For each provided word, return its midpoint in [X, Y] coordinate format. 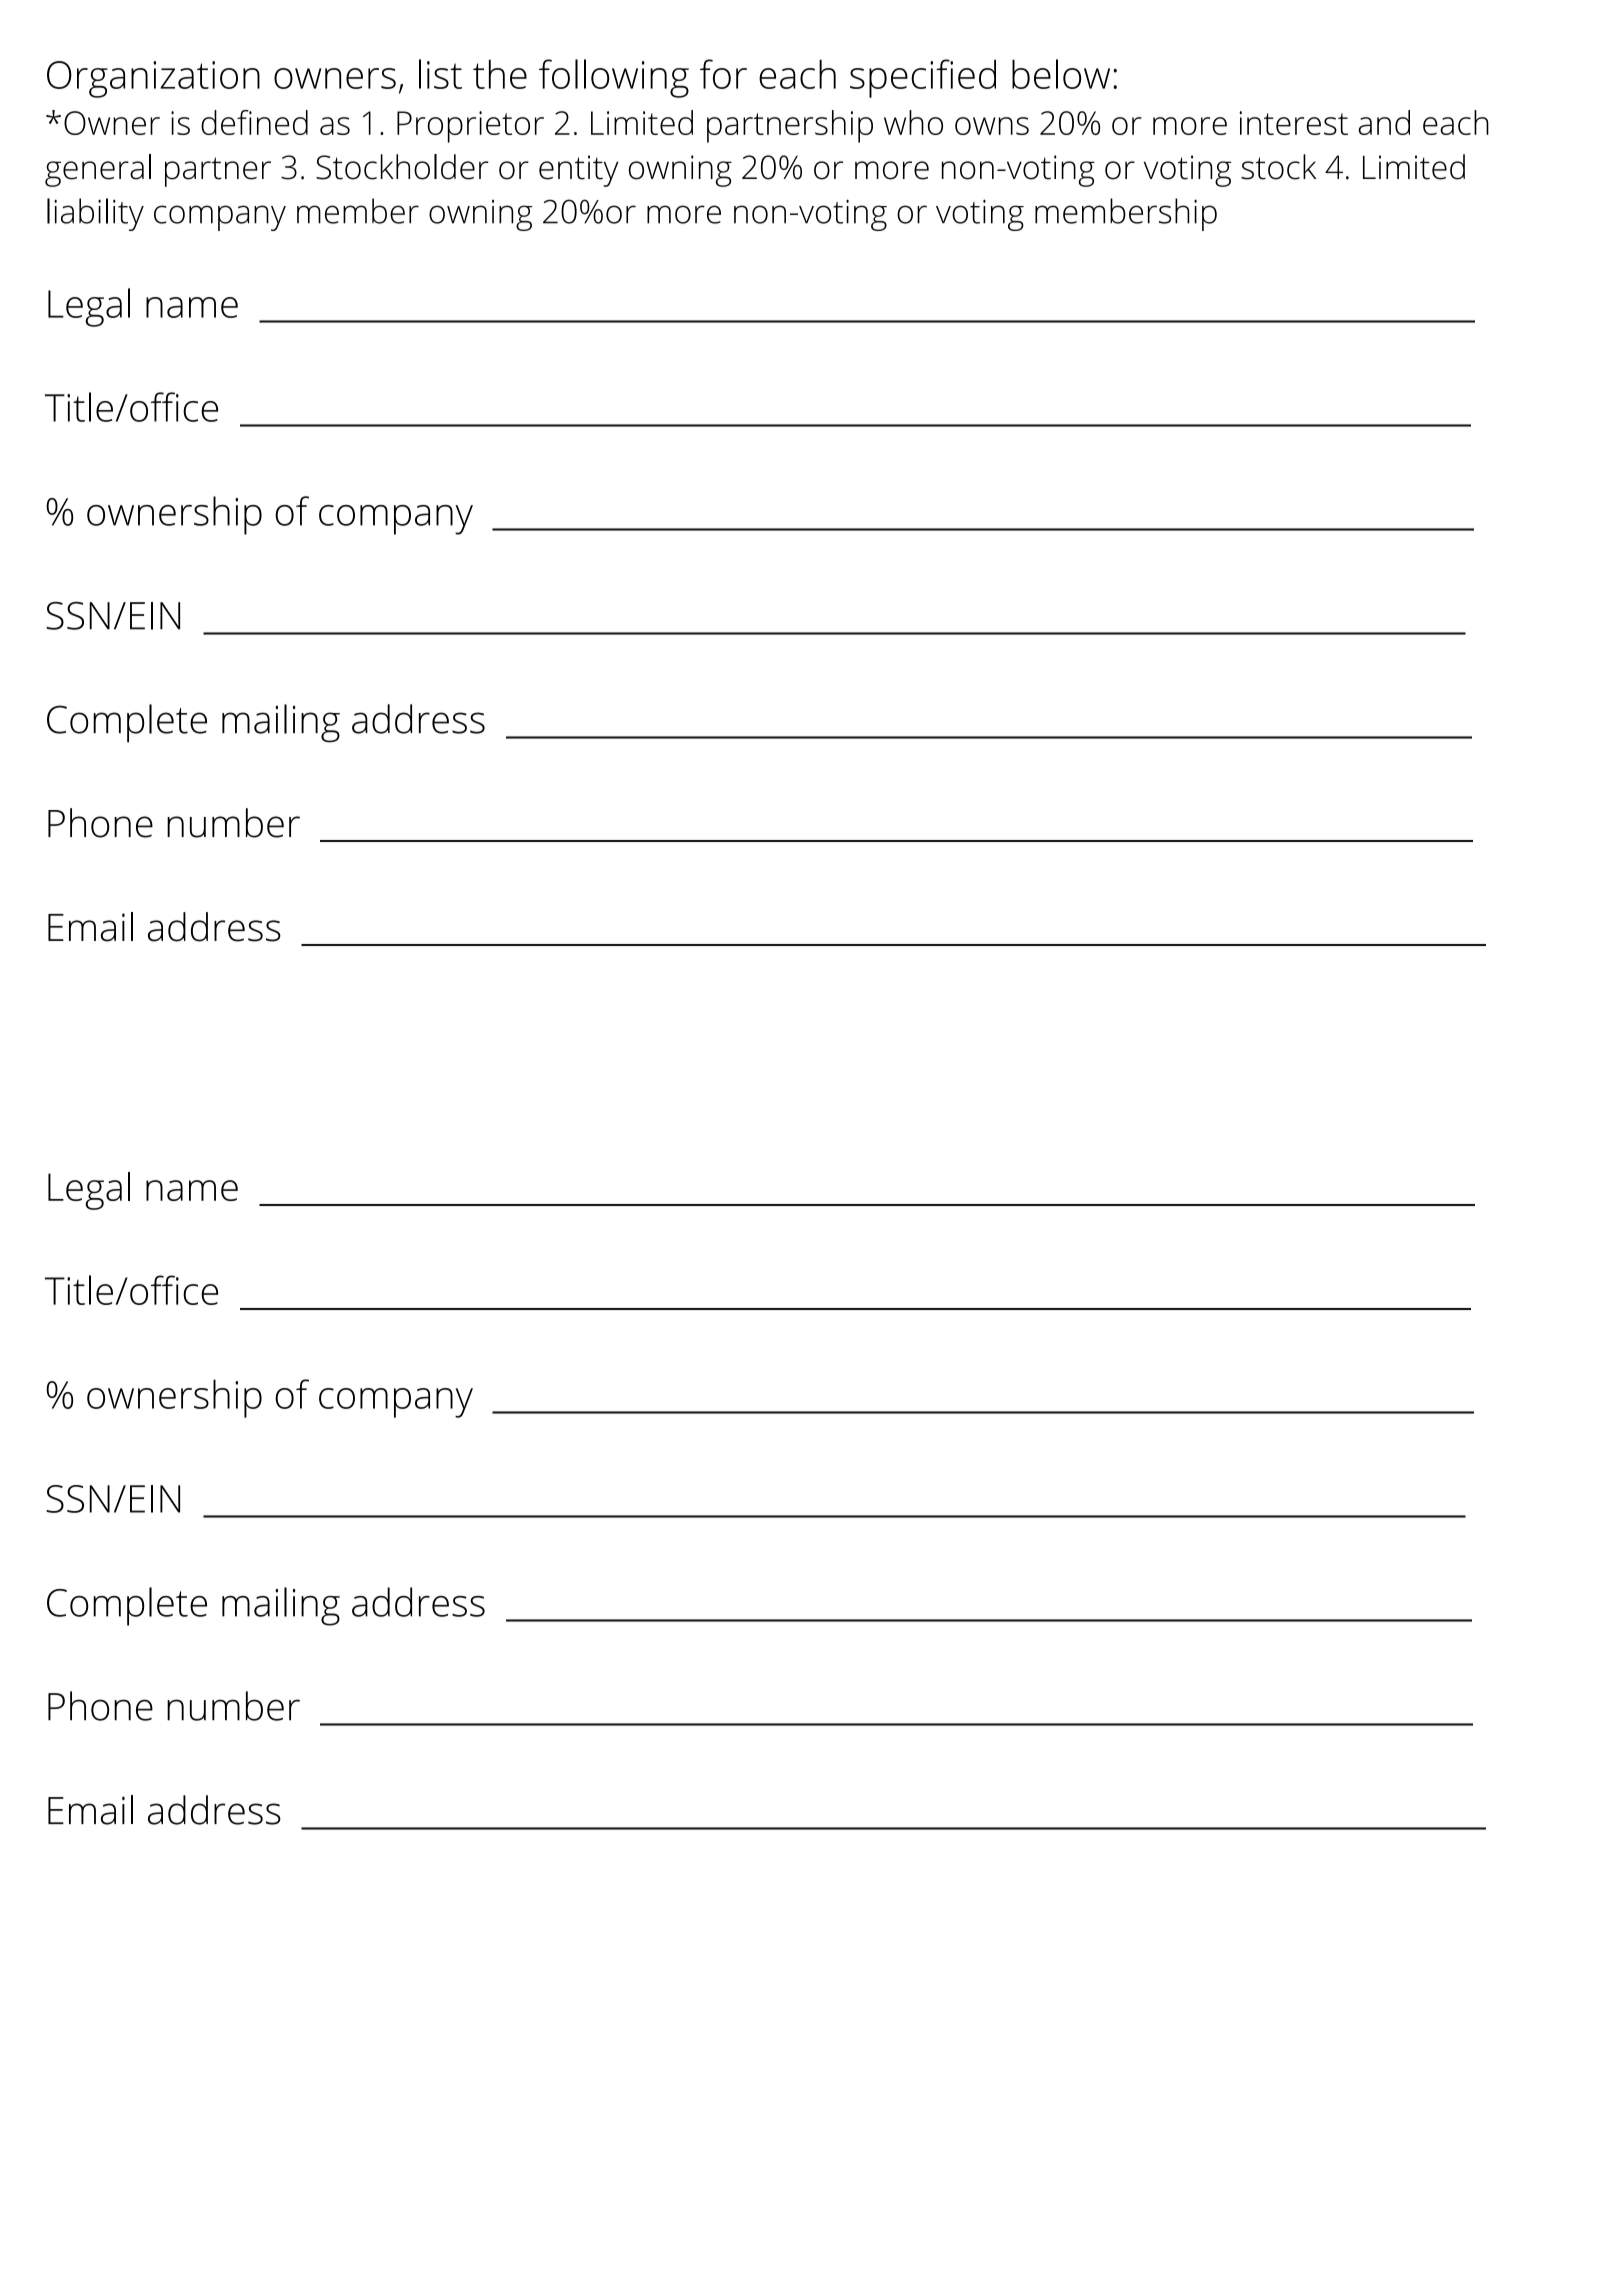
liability [95, 214]
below [1061, 74]
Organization [153, 79]
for [723, 74]
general [98, 170]
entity [579, 171]
